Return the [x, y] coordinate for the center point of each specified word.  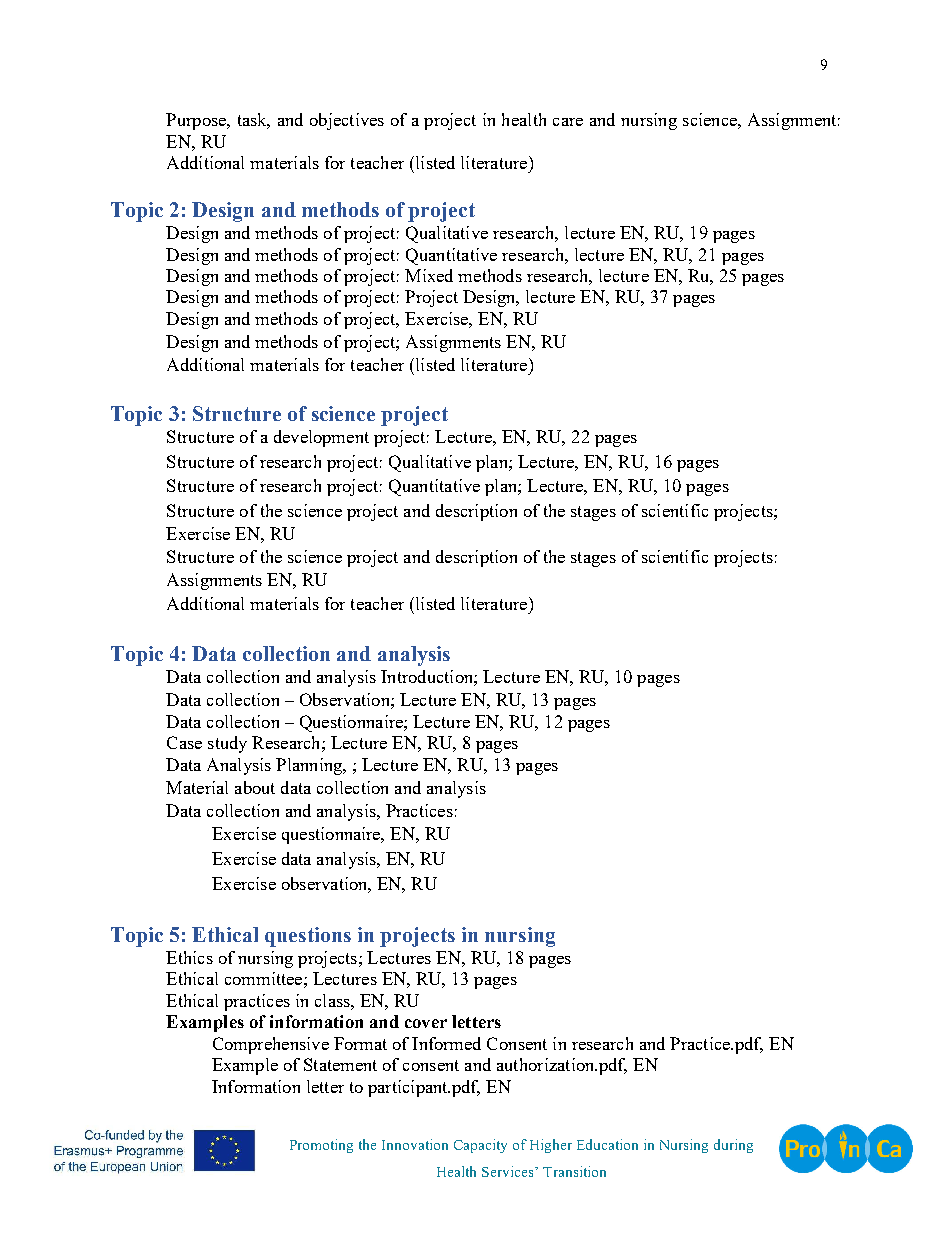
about [255, 787]
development [321, 438]
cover [426, 1023]
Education [607, 1144]
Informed [446, 1043]
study [227, 744]
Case [184, 742]
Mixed [429, 275]
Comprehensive [271, 1045]
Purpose [197, 121]
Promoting [321, 1146]
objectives [347, 121]
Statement [340, 1064]
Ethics [189, 957]
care [568, 122]
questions [308, 937]
